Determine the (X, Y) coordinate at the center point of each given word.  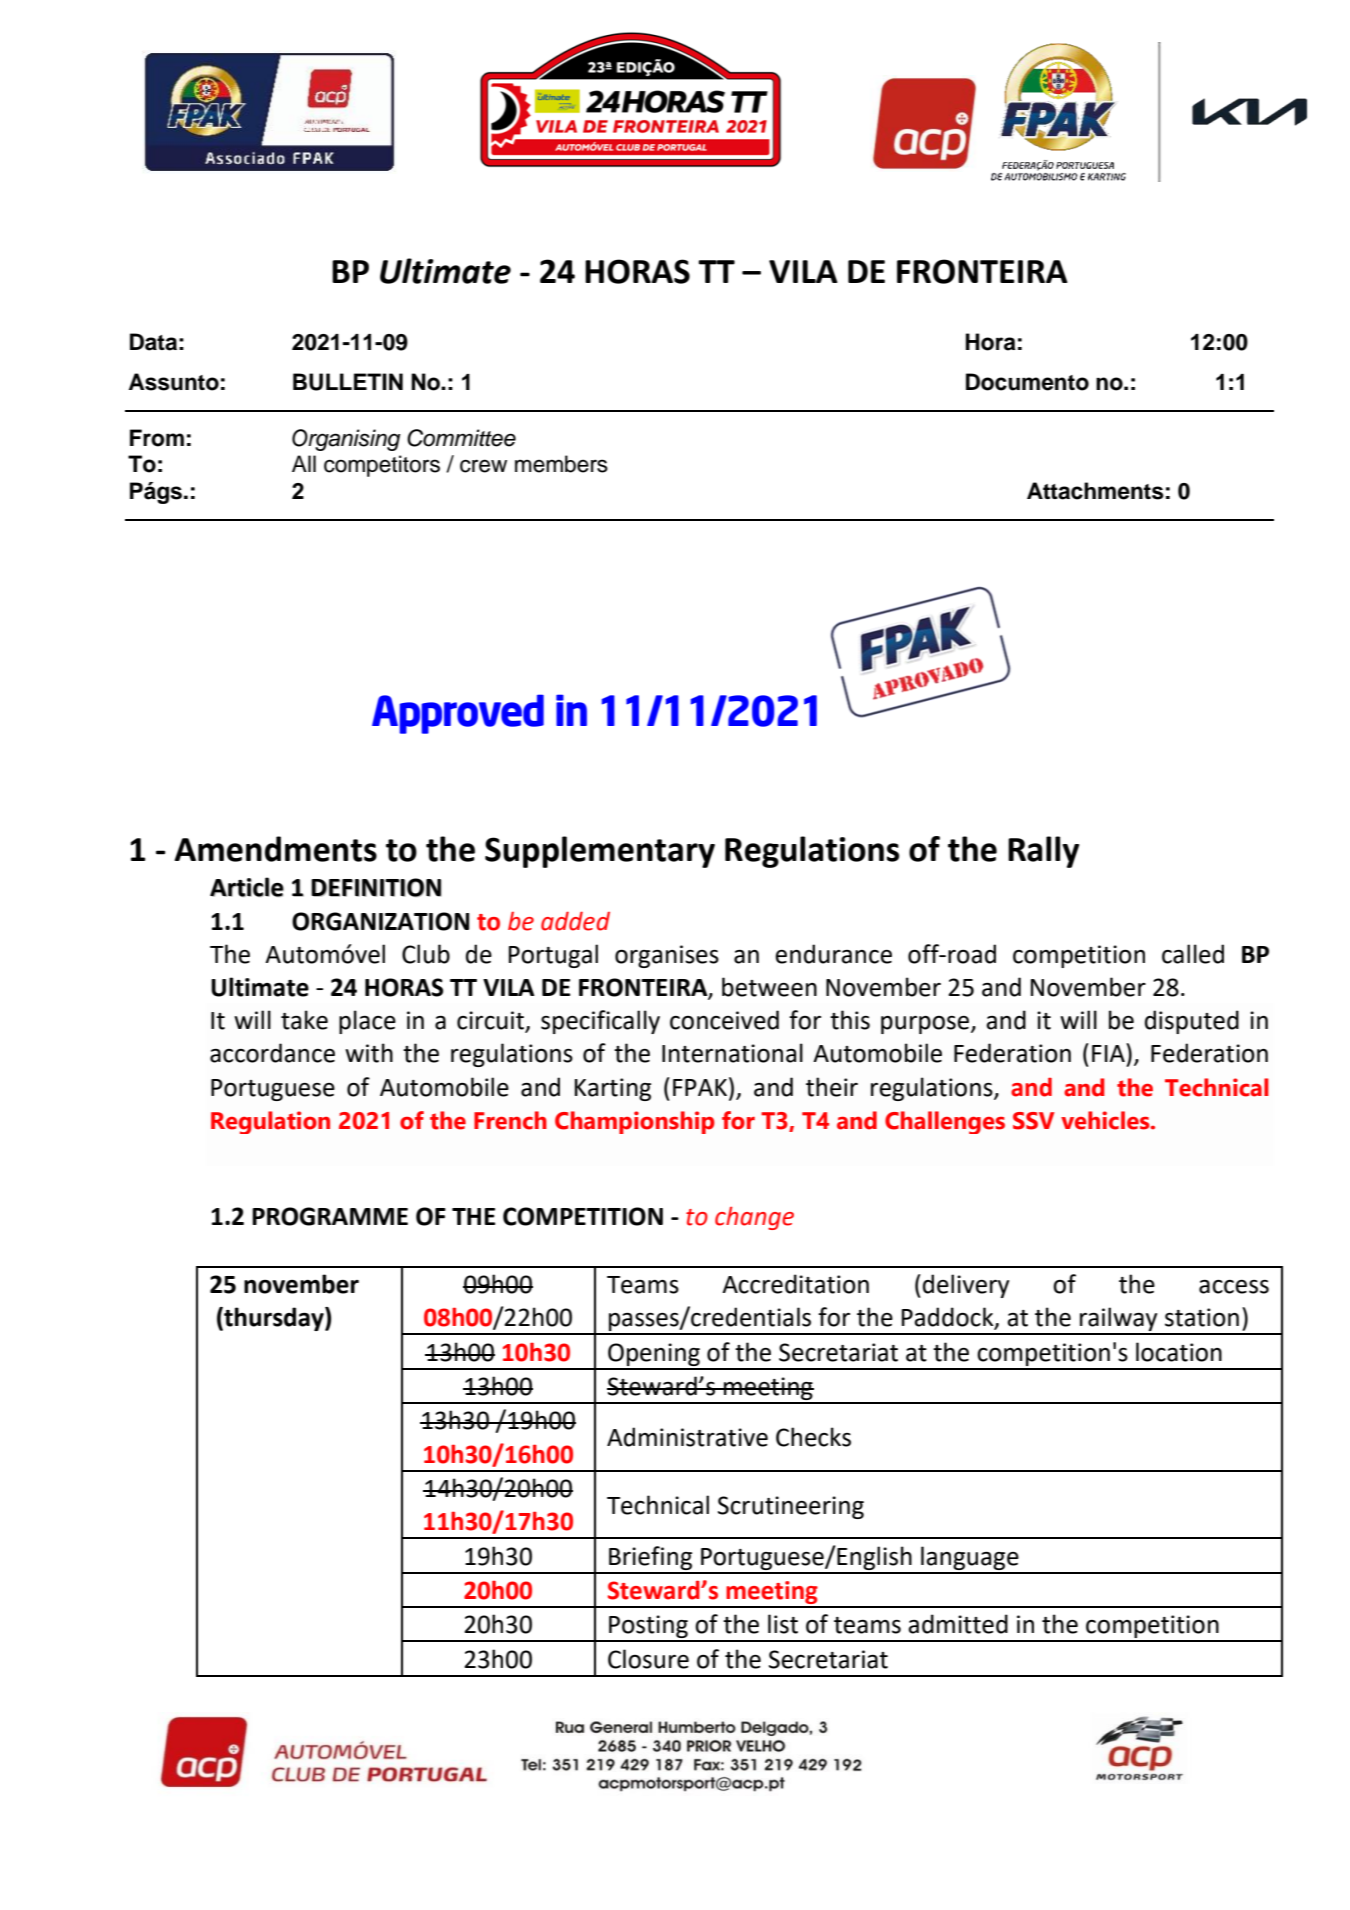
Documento (1027, 382)
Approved (458, 714)
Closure (648, 1659)
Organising (346, 440)
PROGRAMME (330, 1216)
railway (1119, 1320)
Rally (1043, 852)
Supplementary (600, 852)
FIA (1109, 1052)
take (304, 1020)
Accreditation (795, 1284)
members (561, 464)
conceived (724, 1020)
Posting (648, 1628)
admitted (958, 1624)
